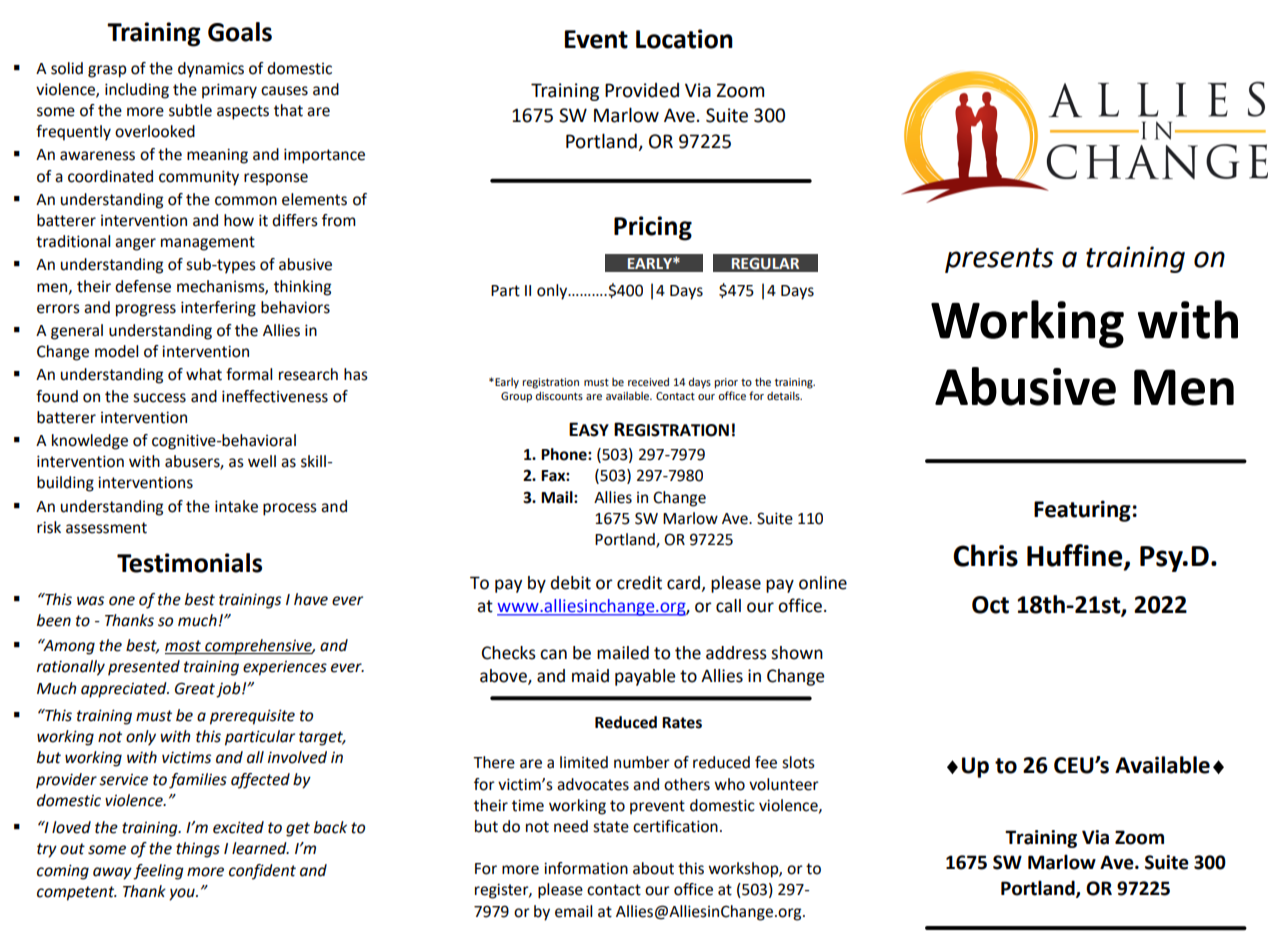 This screenshot has width=1270, height=952. I want to click on Provided, so click(642, 90).
